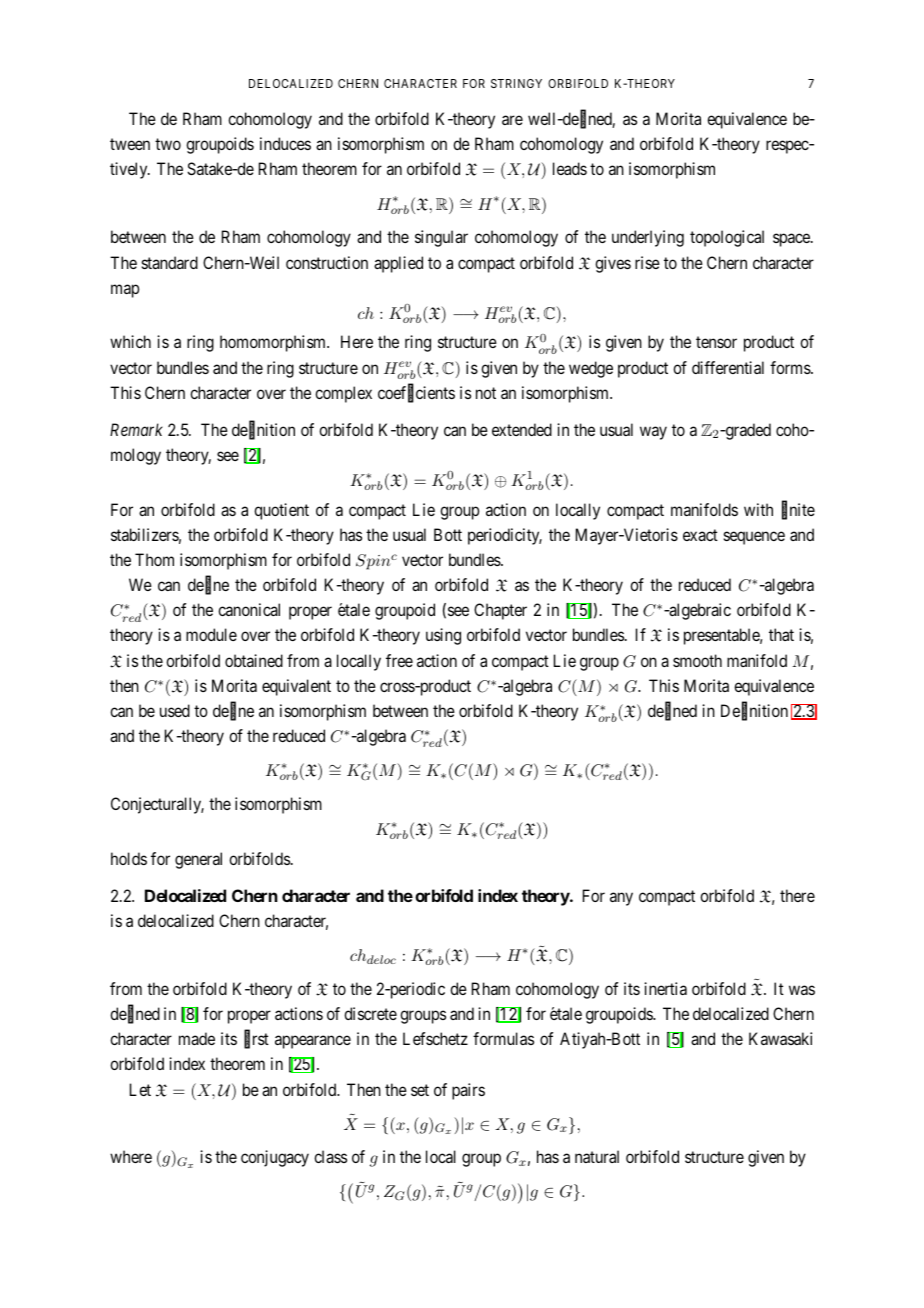 This image has height=1308, width=924. Describe the element at coordinates (443, 636) in the image. I see `using` at that location.
